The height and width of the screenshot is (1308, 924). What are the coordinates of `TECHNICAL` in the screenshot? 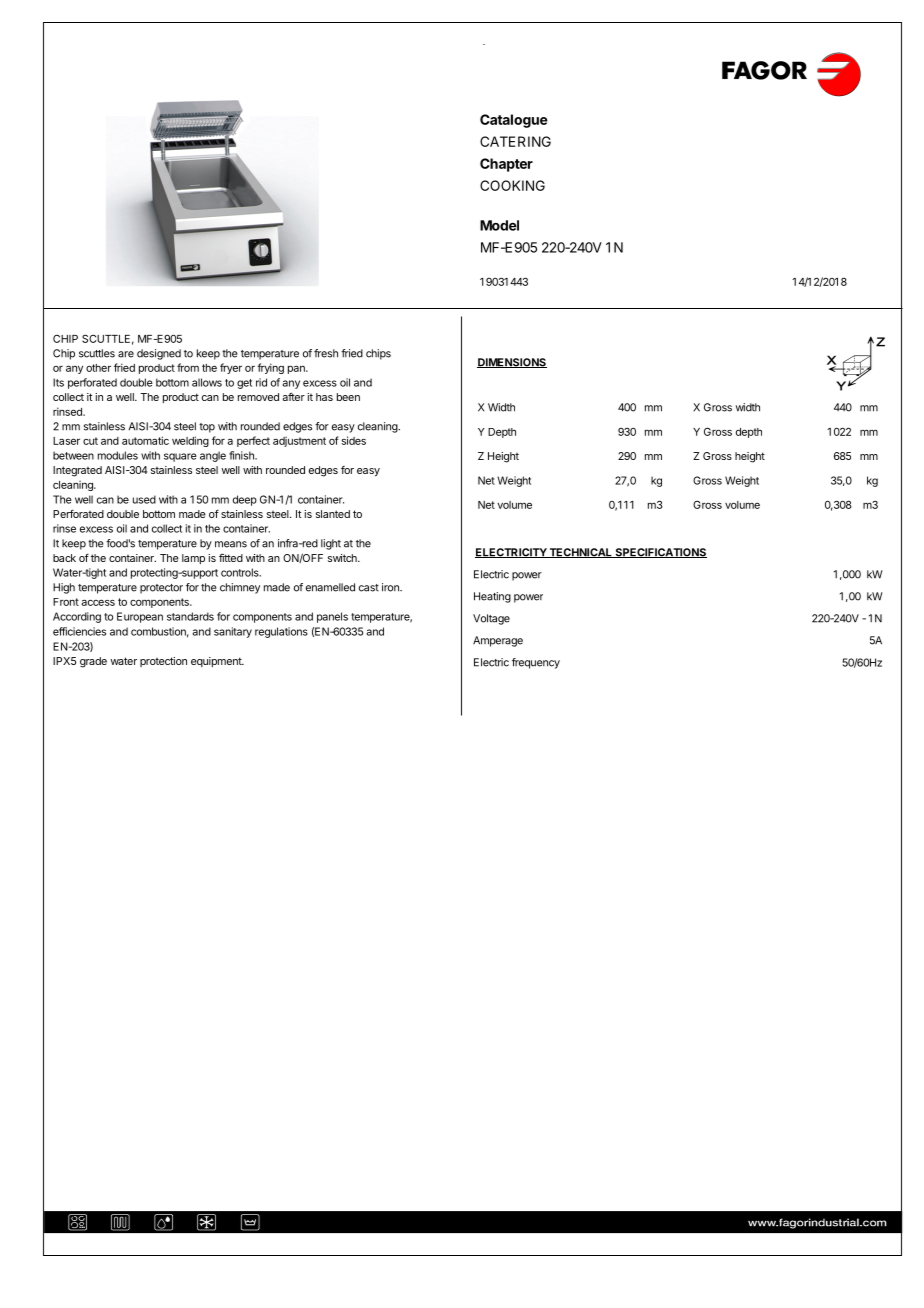 It's located at (580, 553).
